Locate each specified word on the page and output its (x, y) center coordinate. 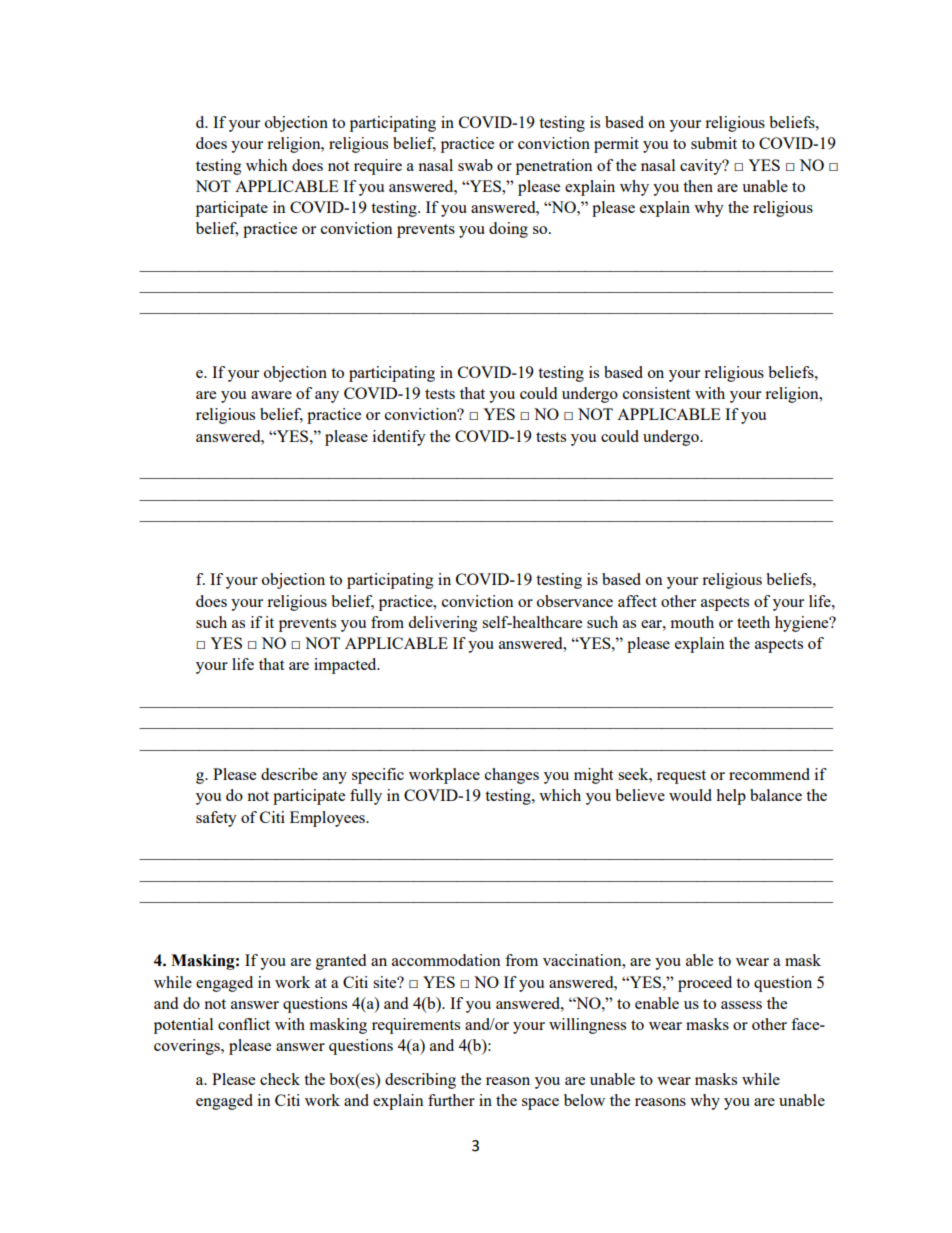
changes (512, 776)
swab (475, 165)
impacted (346, 666)
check (280, 1079)
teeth (753, 622)
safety (216, 819)
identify (399, 438)
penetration (554, 167)
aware (271, 395)
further (451, 1100)
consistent (656, 393)
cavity (702, 167)
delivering (443, 624)
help (731, 797)
